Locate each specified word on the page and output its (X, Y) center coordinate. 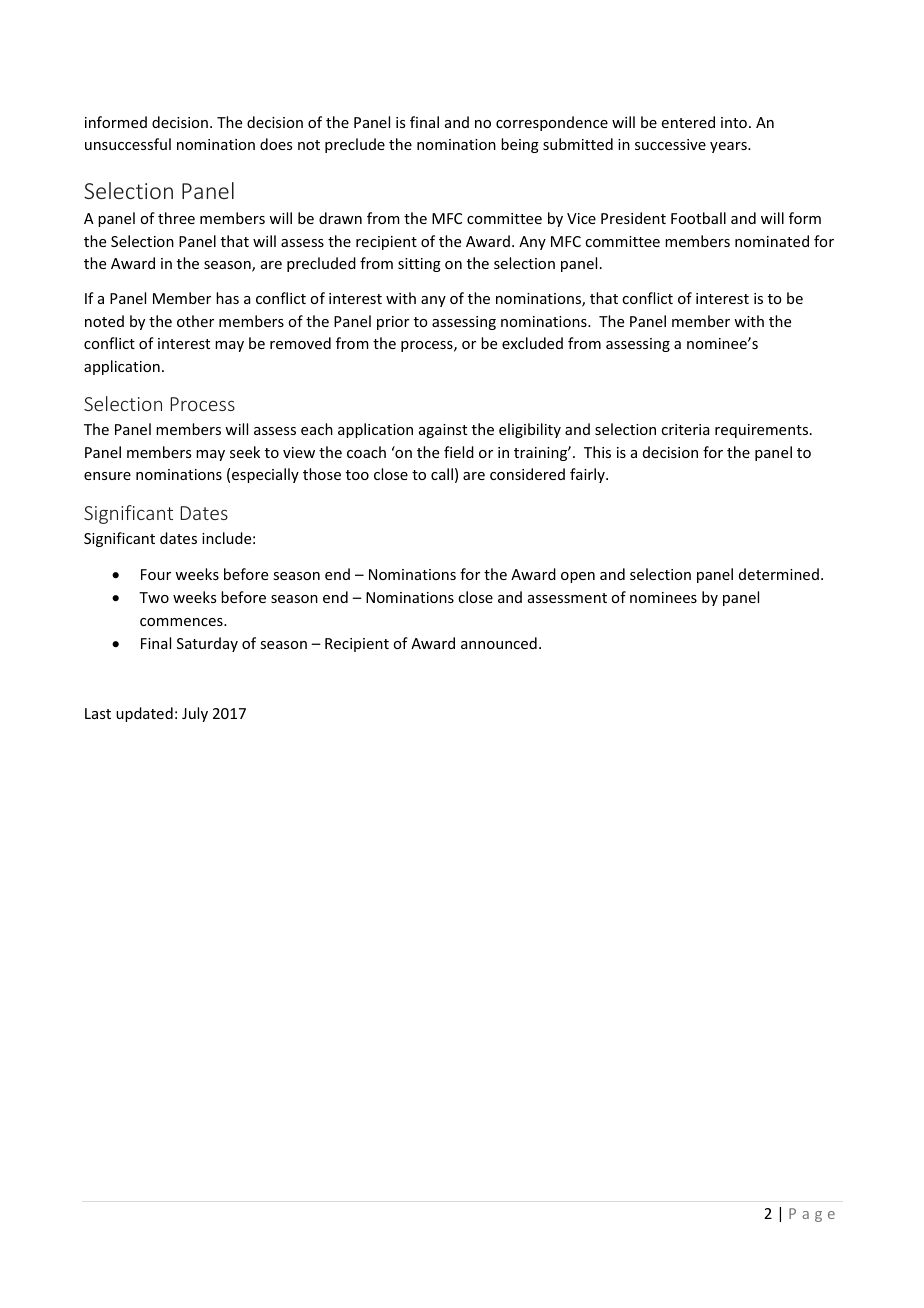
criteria (685, 429)
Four (156, 574)
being (520, 145)
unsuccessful (128, 144)
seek (245, 452)
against (443, 431)
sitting (419, 265)
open (578, 577)
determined (779, 574)
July (195, 714)
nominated (772, 241)
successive (670, 144)
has (227, 298)
